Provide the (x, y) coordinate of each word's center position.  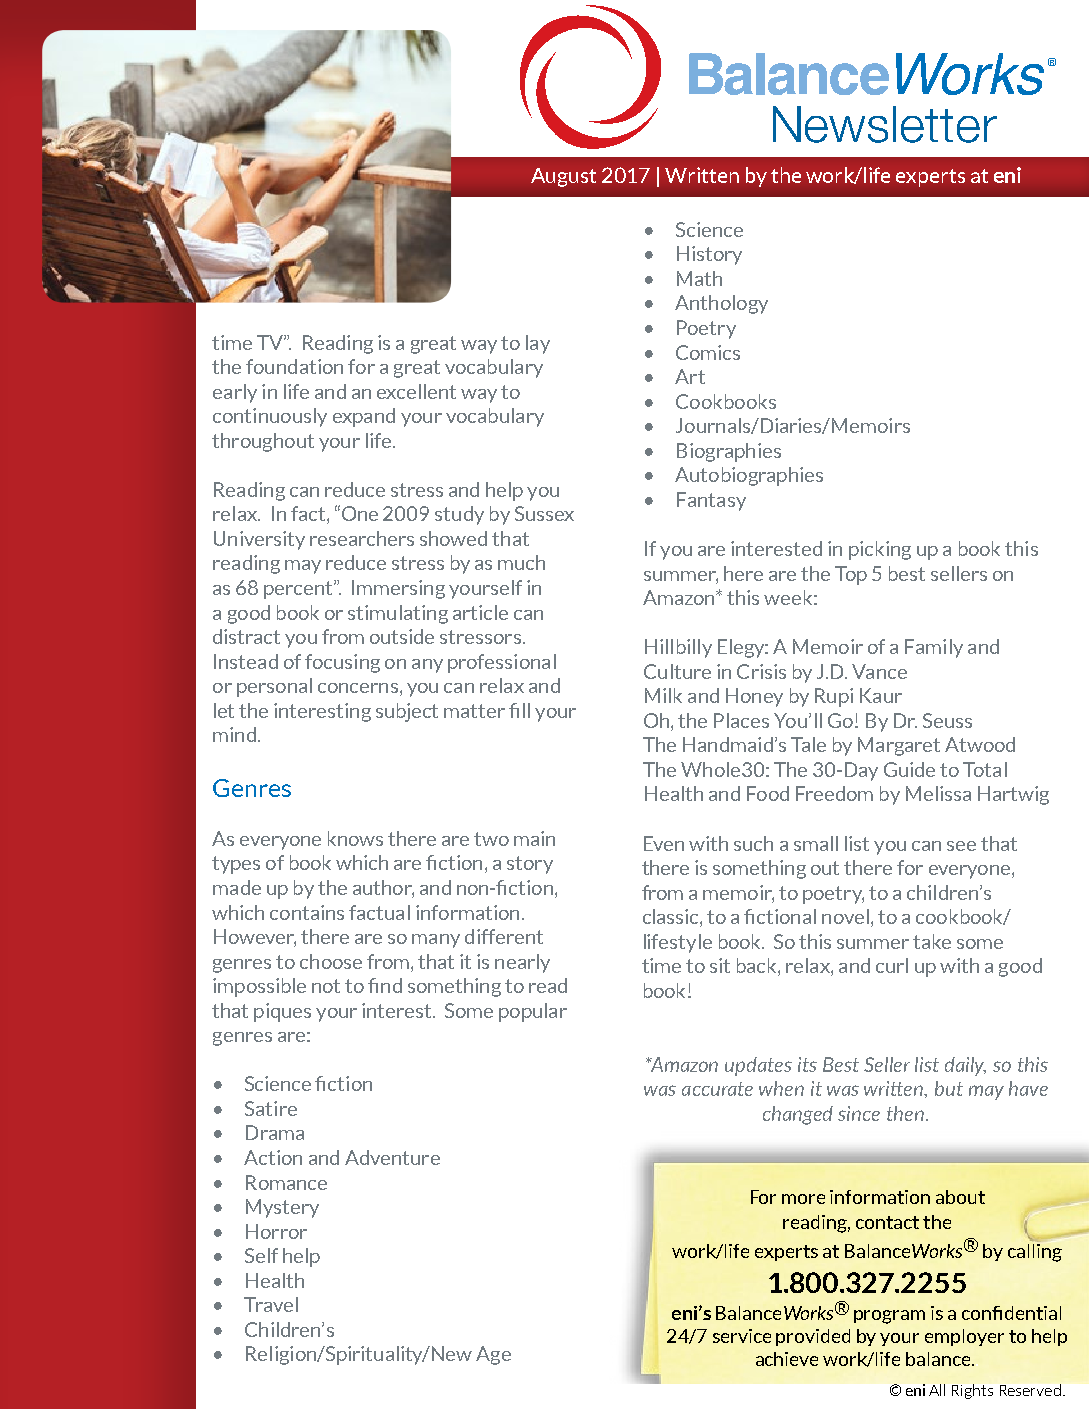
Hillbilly (678, 648)
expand (364, 417)
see (961, 846)
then (905, 1113)
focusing (342, 663)
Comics (708, 352)
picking (880, 550)
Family (934, 648)
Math (699, 278)
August (563, 177)
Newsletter (885, 124)
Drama (275, 1132)
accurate (717, 1089)
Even (664, 843)
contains (307, 912)
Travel (271, 1304)
